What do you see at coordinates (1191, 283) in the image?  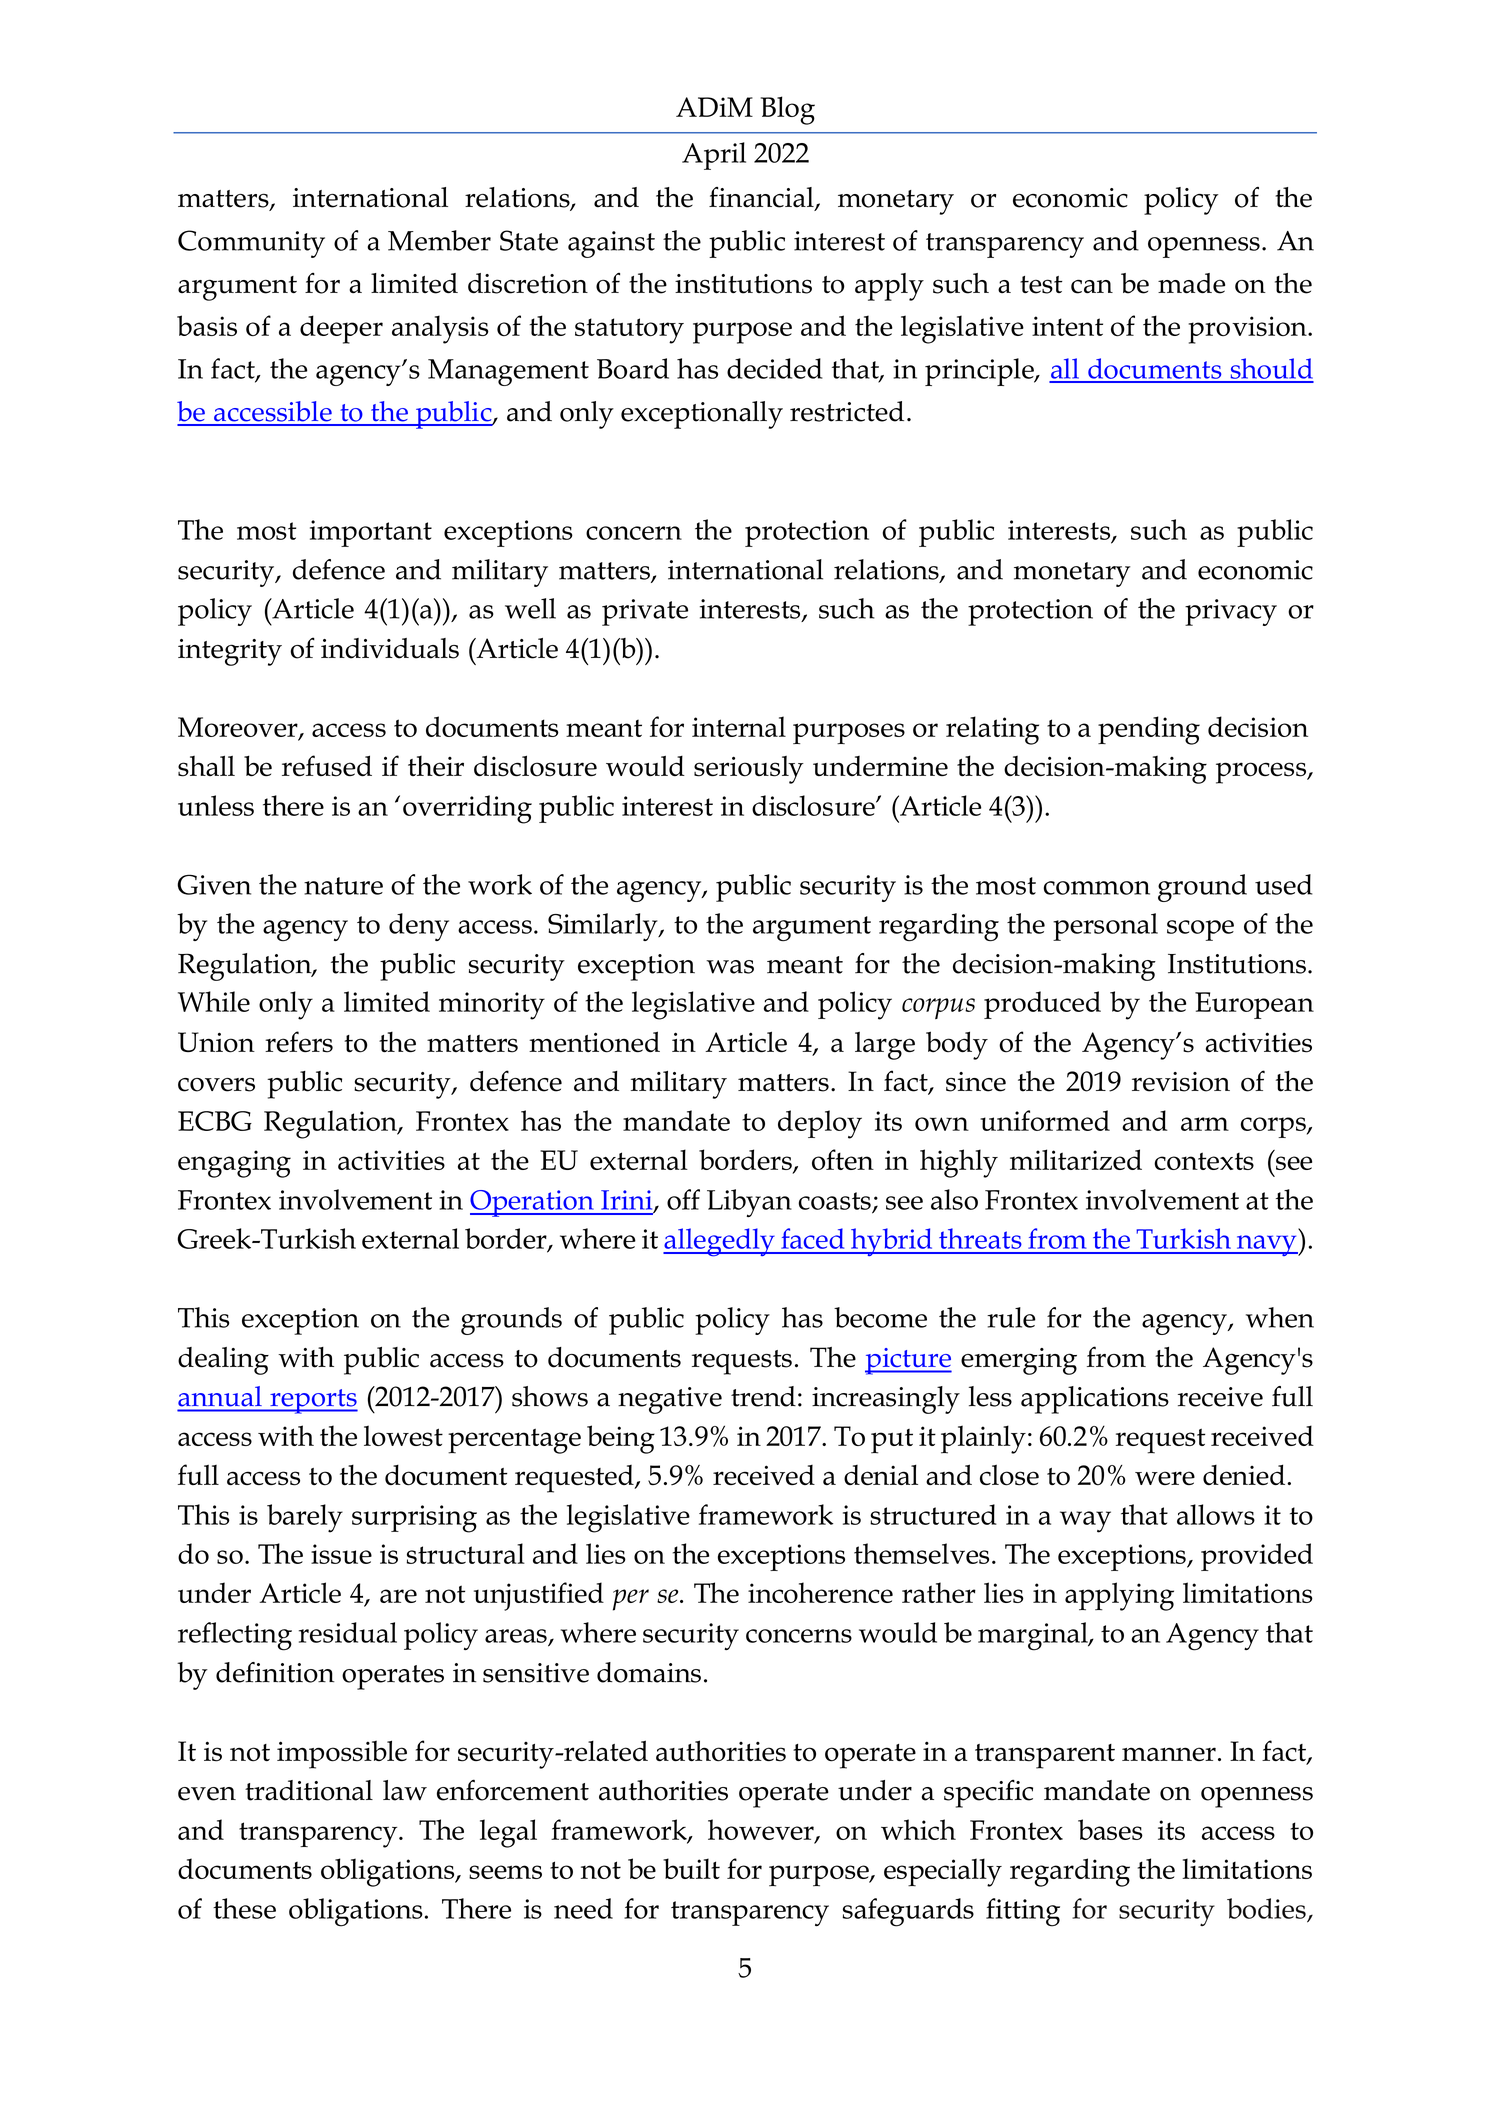 I see `made` at bounding box center [1191, 283].
